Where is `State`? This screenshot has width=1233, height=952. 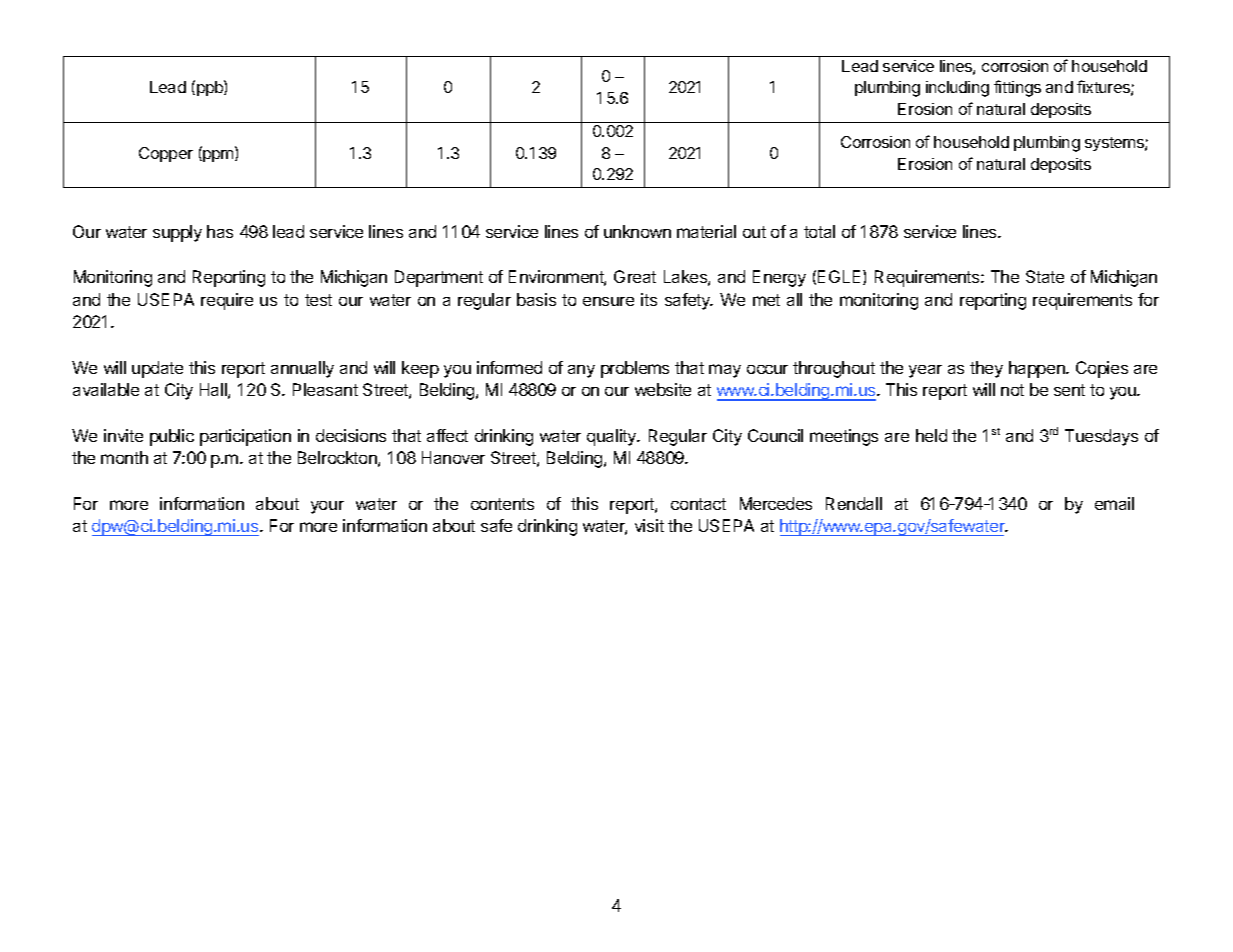 State is located at coordinates (1045, 276).
